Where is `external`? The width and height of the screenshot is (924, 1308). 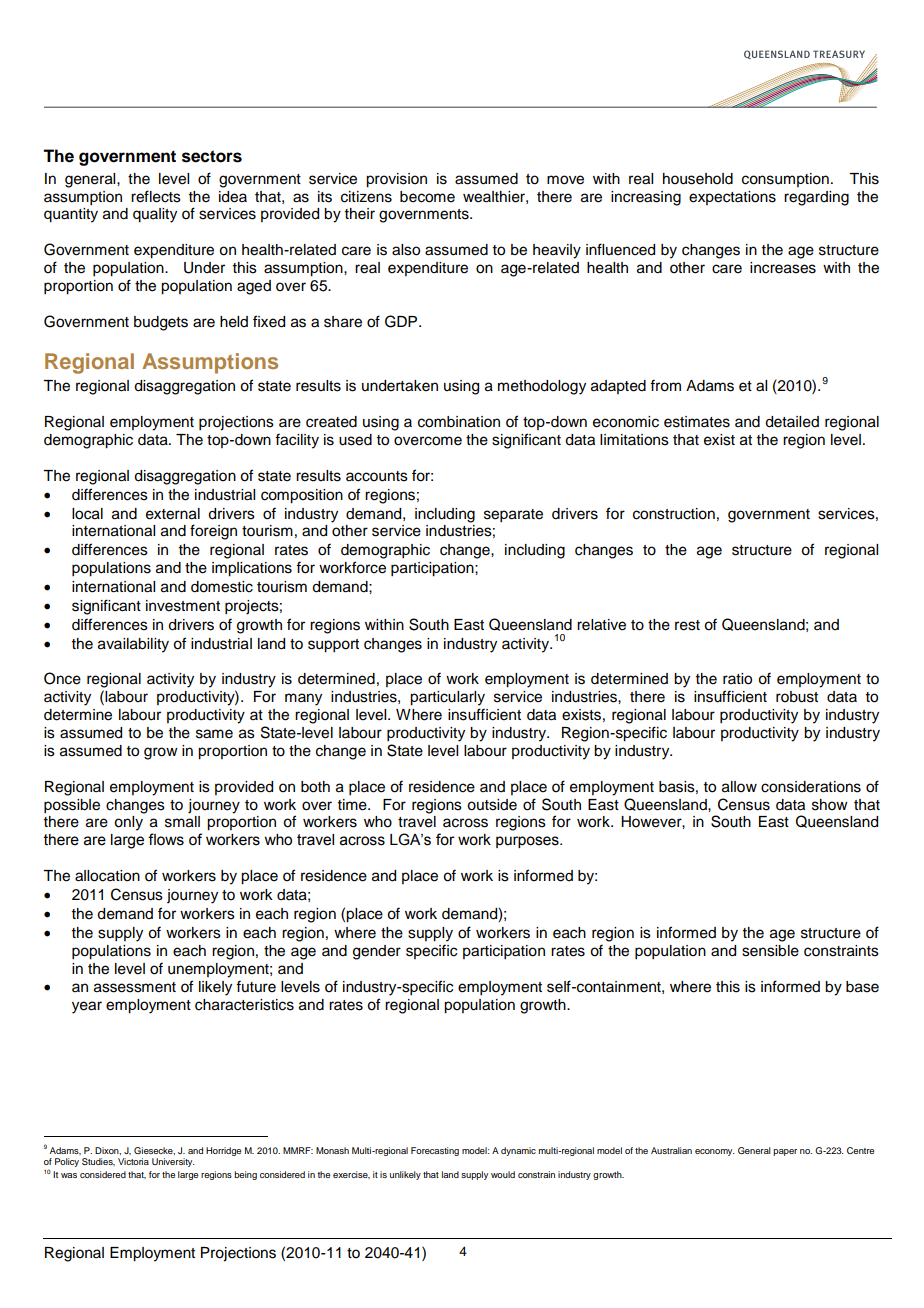
external is located at coordinates (173, 514).
